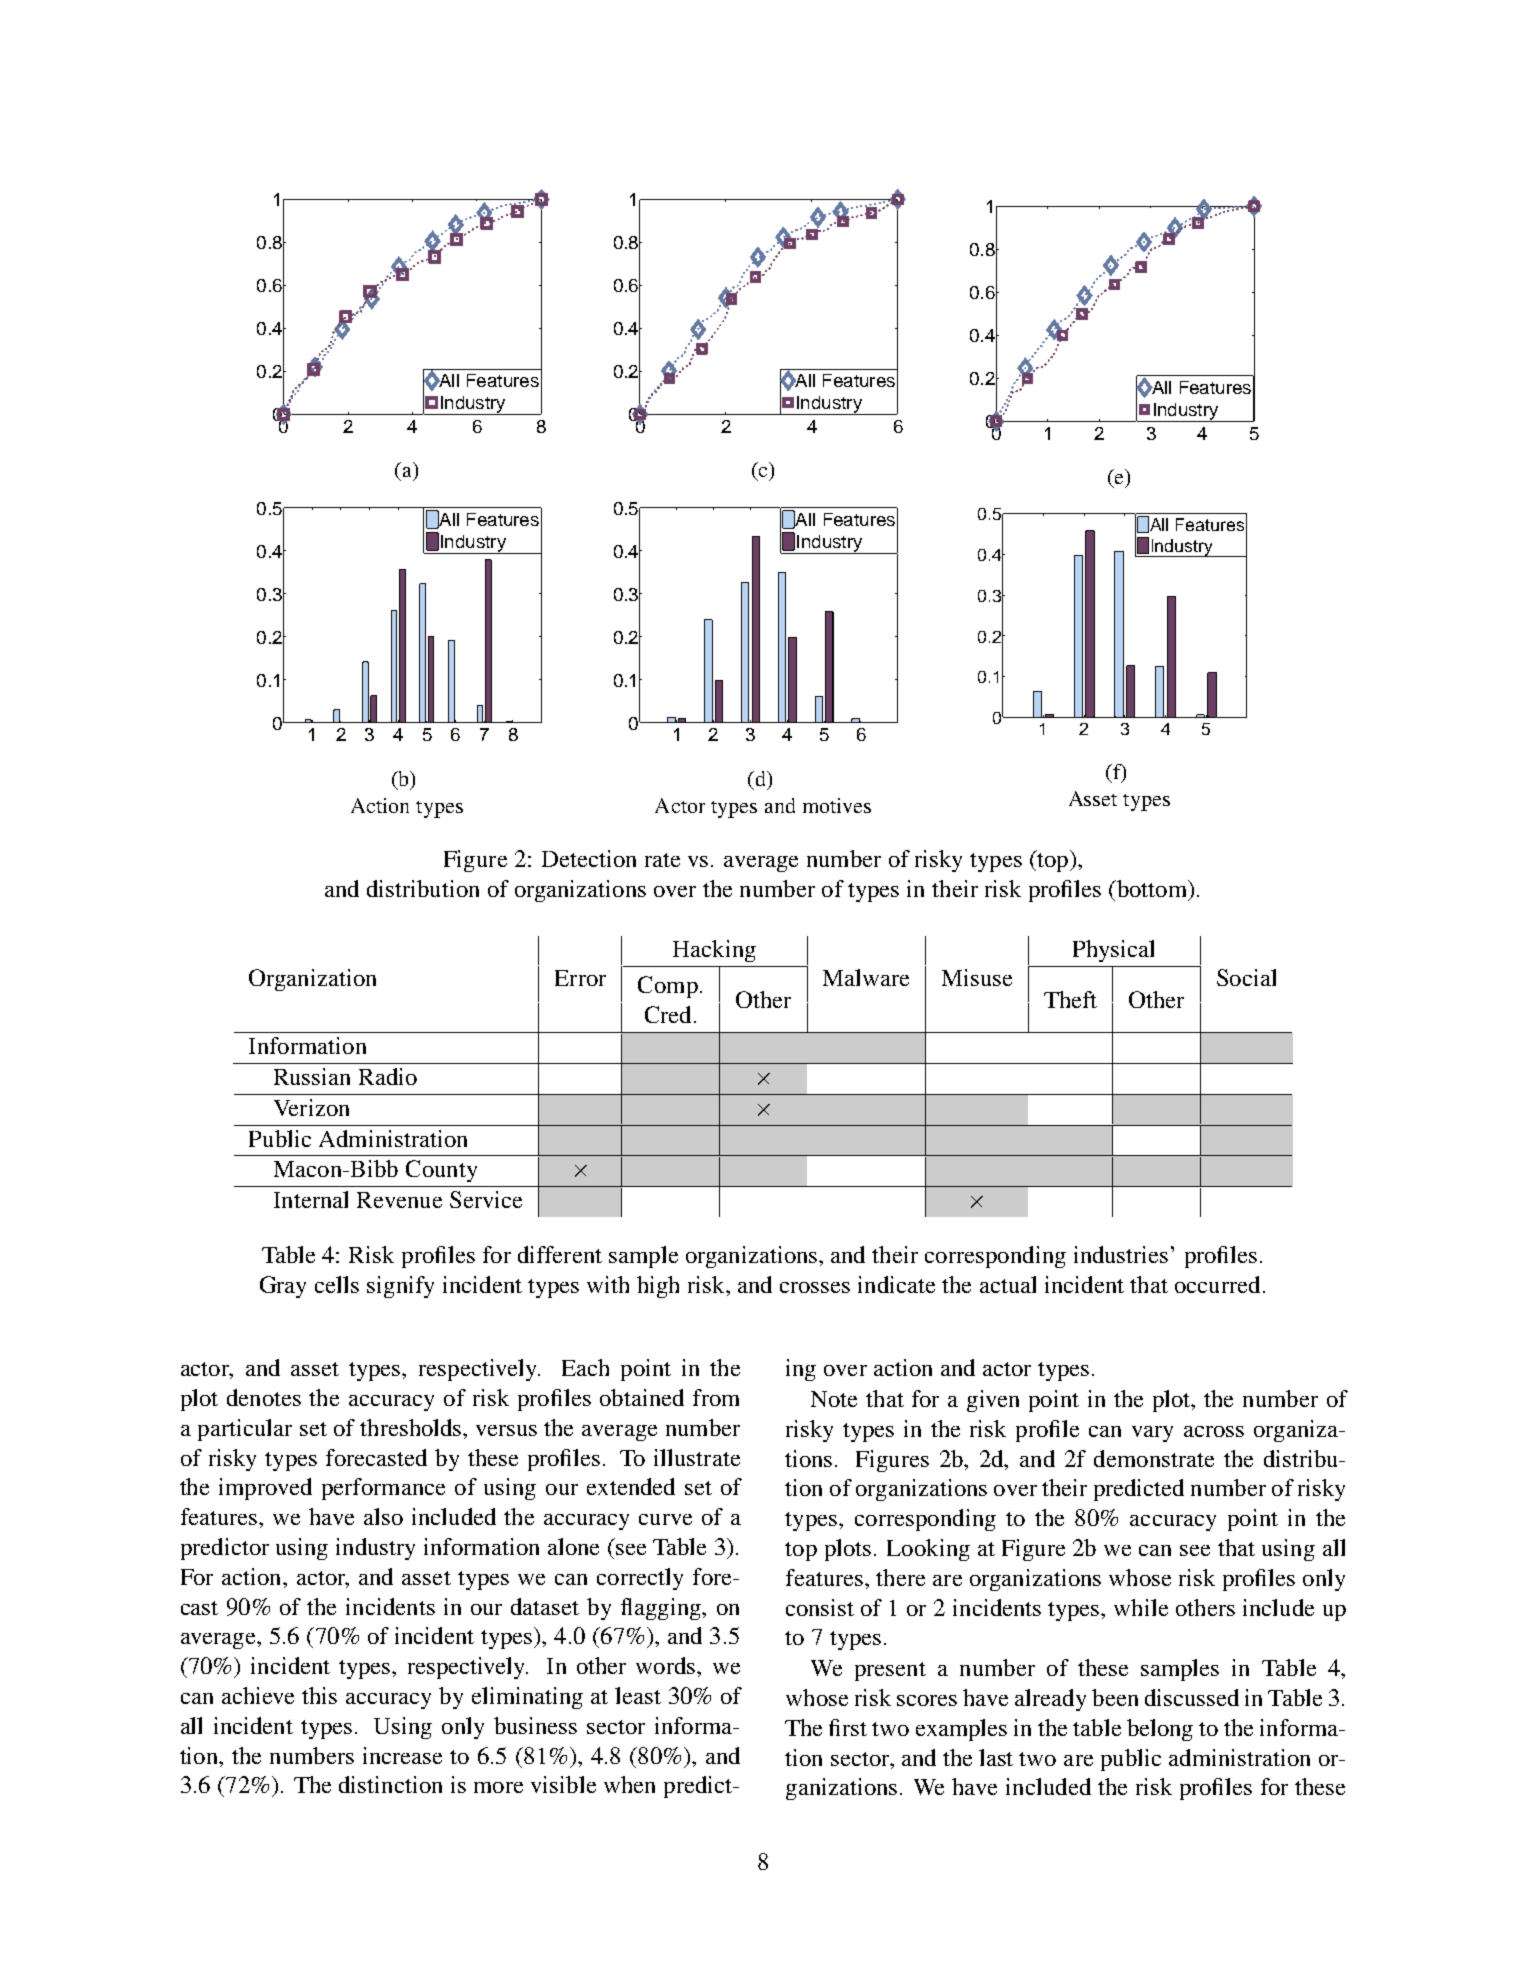  I want to click on from, so click(716, 1397).
